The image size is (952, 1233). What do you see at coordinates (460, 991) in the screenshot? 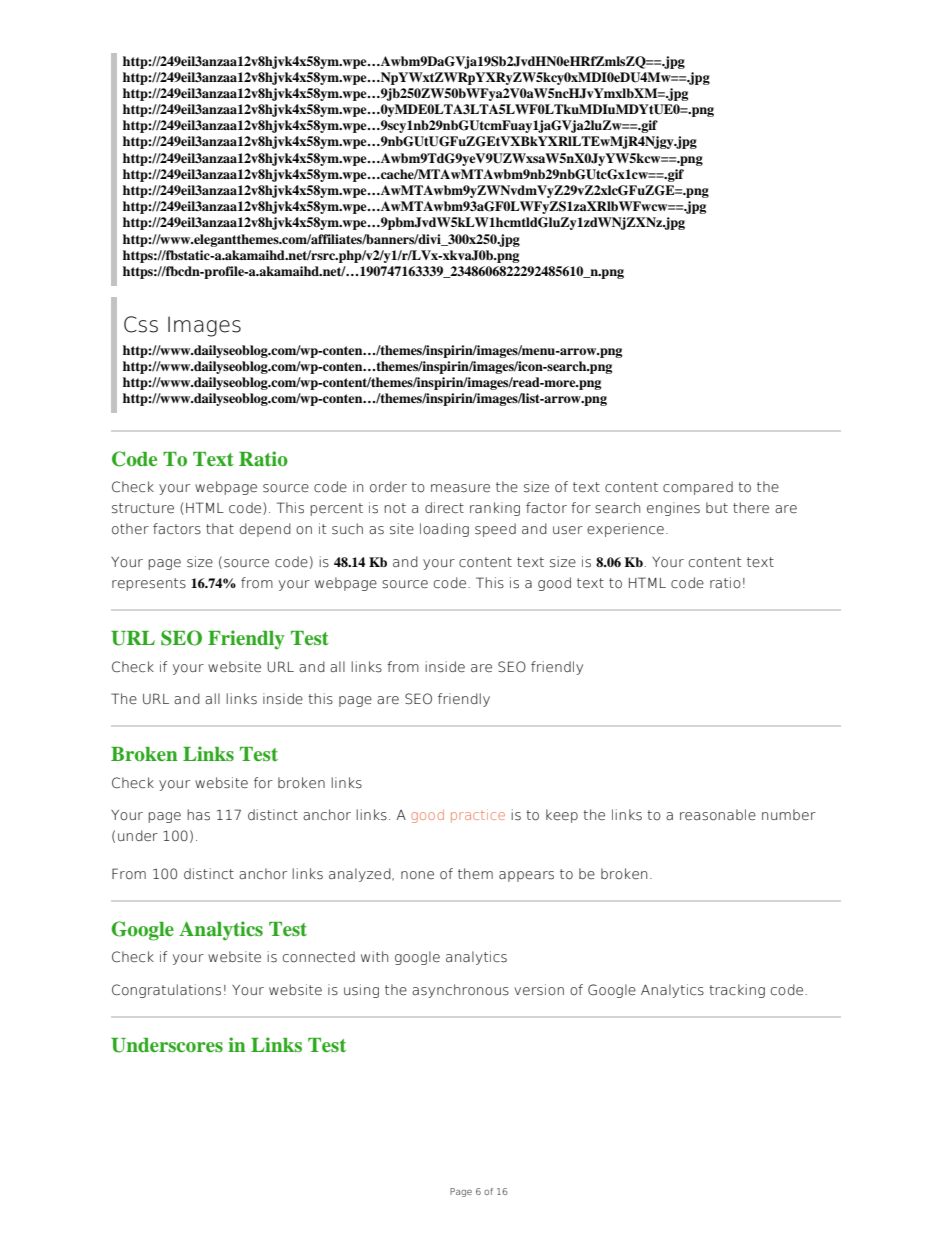
I see `asynchronous` at bounding box center [460, 991].
